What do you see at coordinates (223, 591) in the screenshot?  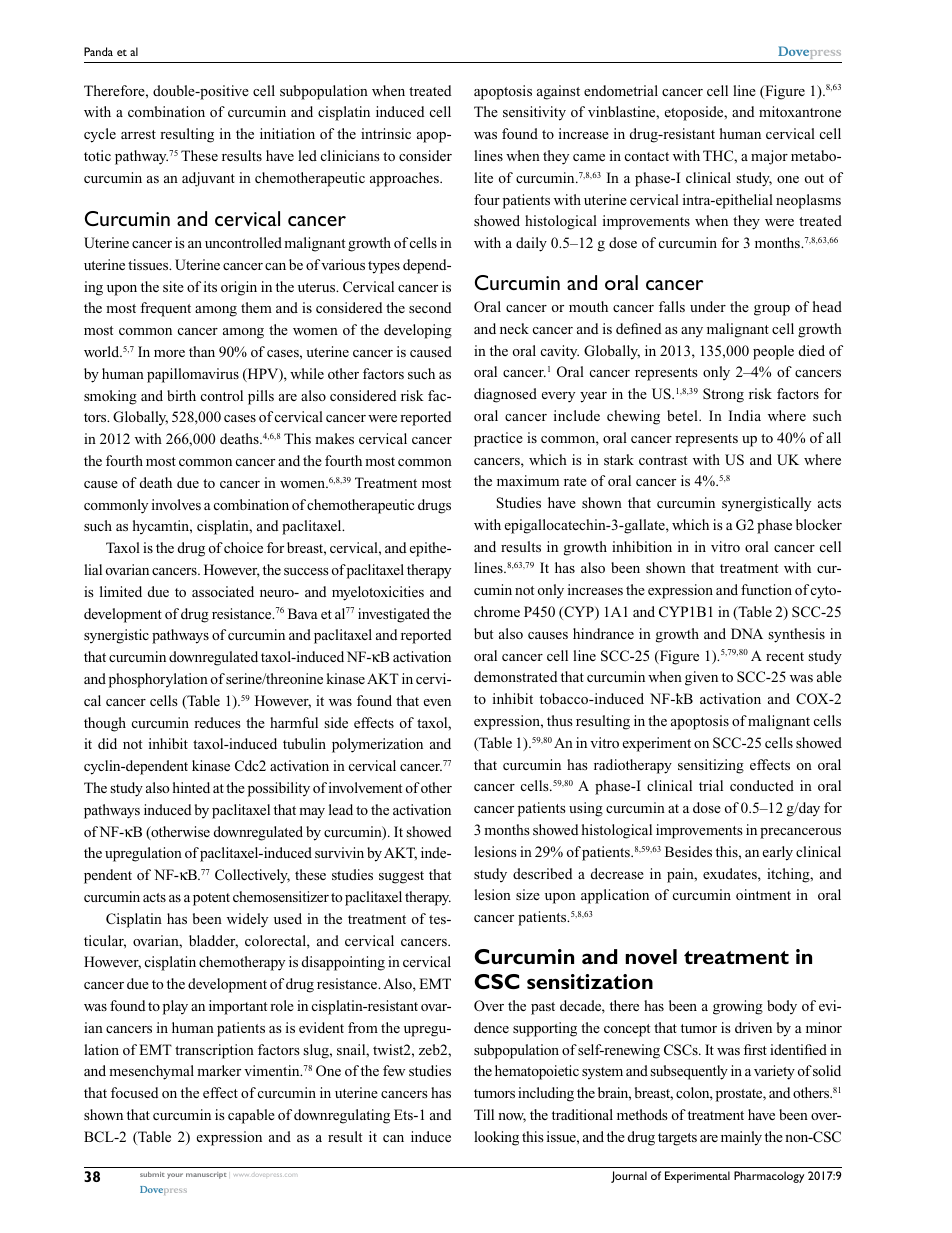 I see `associated` at bounding box center [223, 591].
